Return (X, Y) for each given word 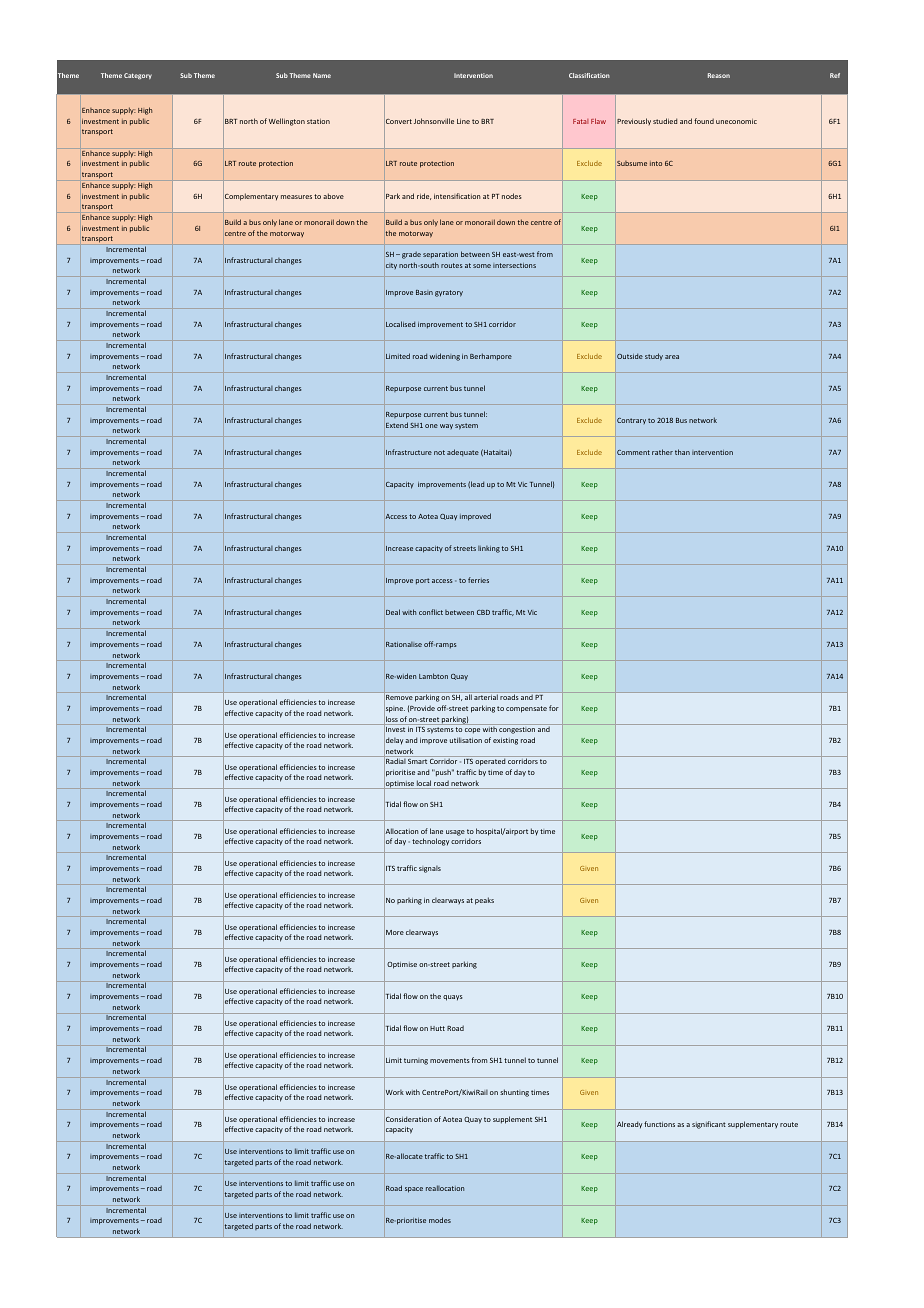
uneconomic (736, 121)
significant (709, 1125)
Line (463, 121)
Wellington (287, 122)
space (414, 1190)
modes (440, 1220)
